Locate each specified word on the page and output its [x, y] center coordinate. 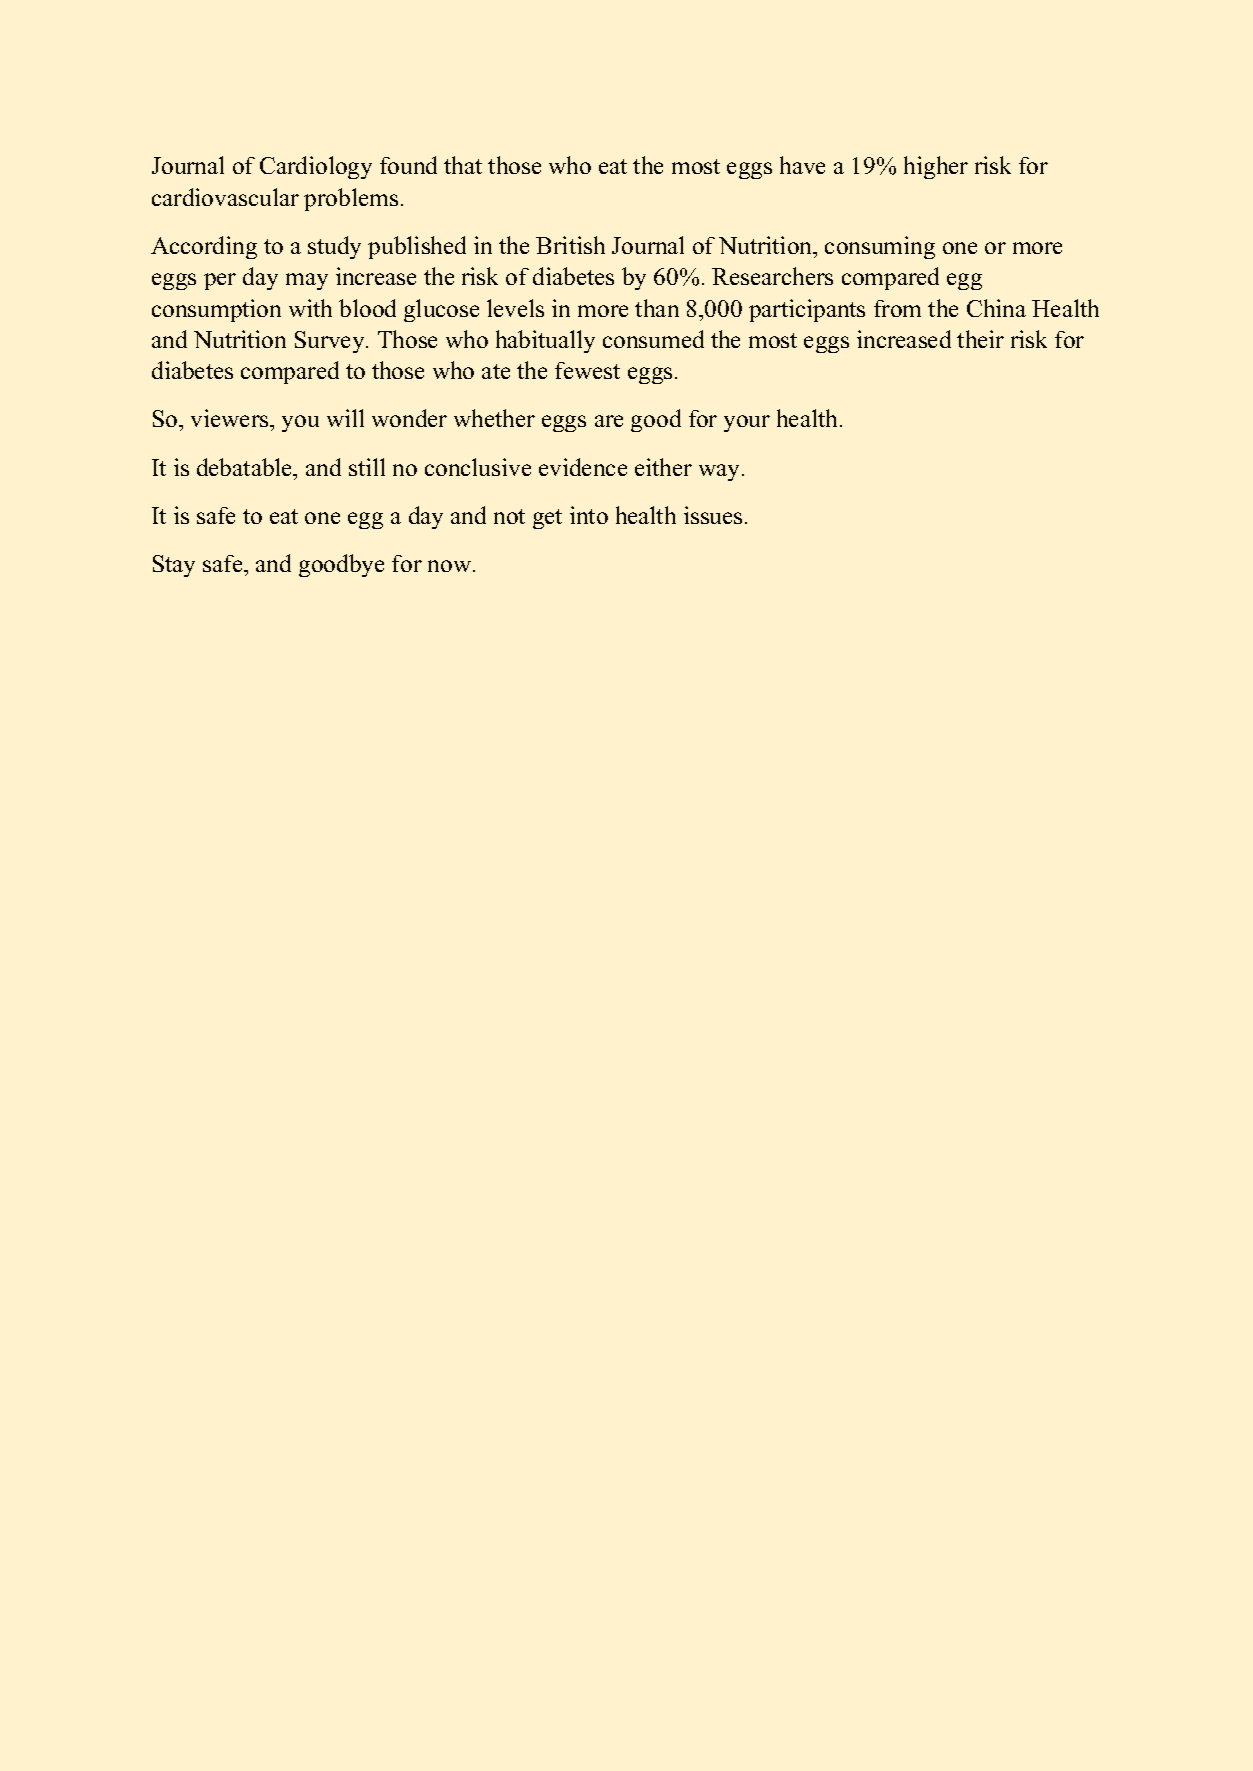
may [307, 281]
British [570, 245]
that [463, 165]
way [721, 472]
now [451, 566]
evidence [583, 467]
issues [713, 515]
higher [936, 167]
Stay [174, 566]
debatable [246, 467]
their [980, 339]
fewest [587, 370]
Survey [331, 342]
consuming [880, 247]
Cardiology [316, 167]
